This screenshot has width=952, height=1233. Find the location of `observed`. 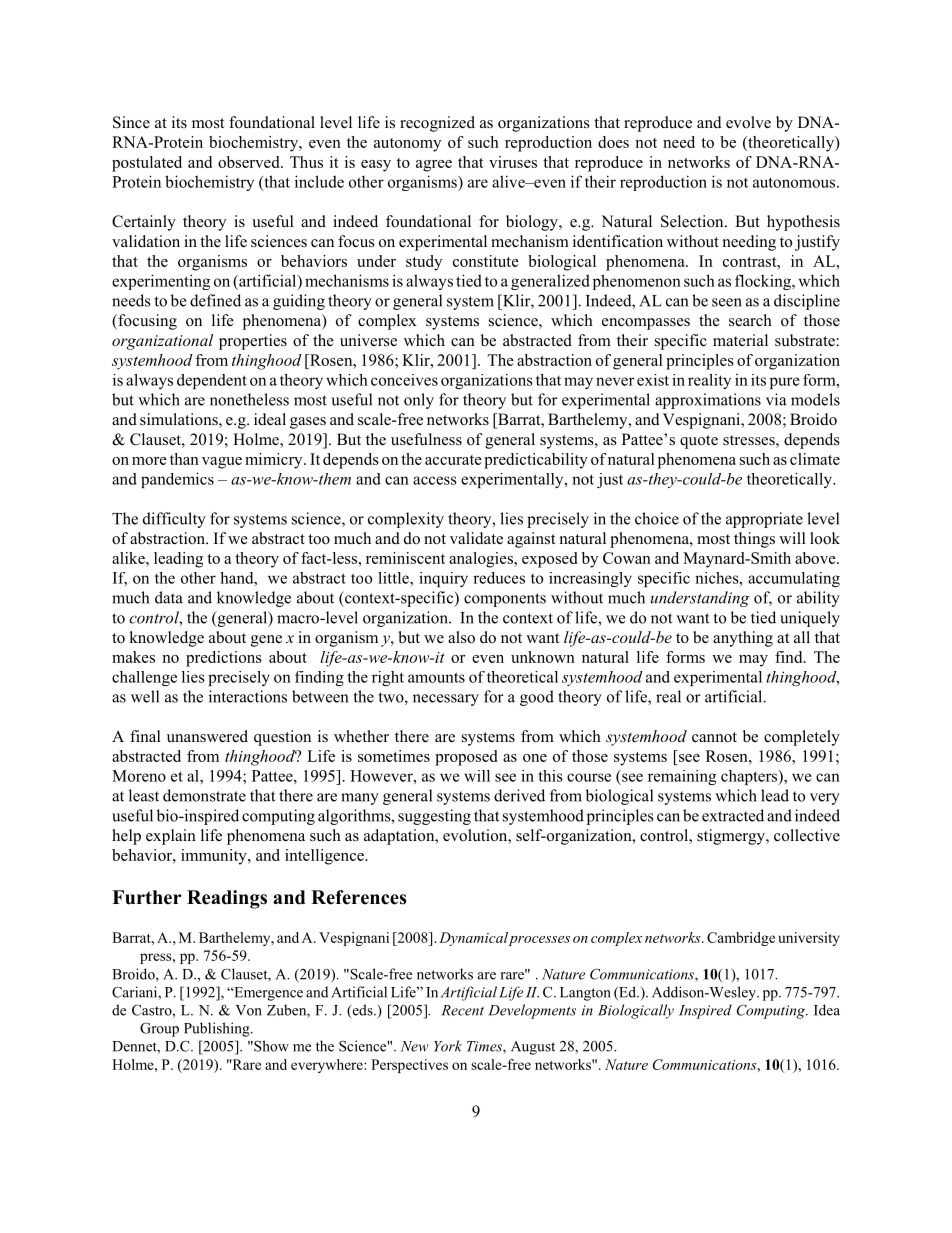

observed is located at coordinates (250, 162).
